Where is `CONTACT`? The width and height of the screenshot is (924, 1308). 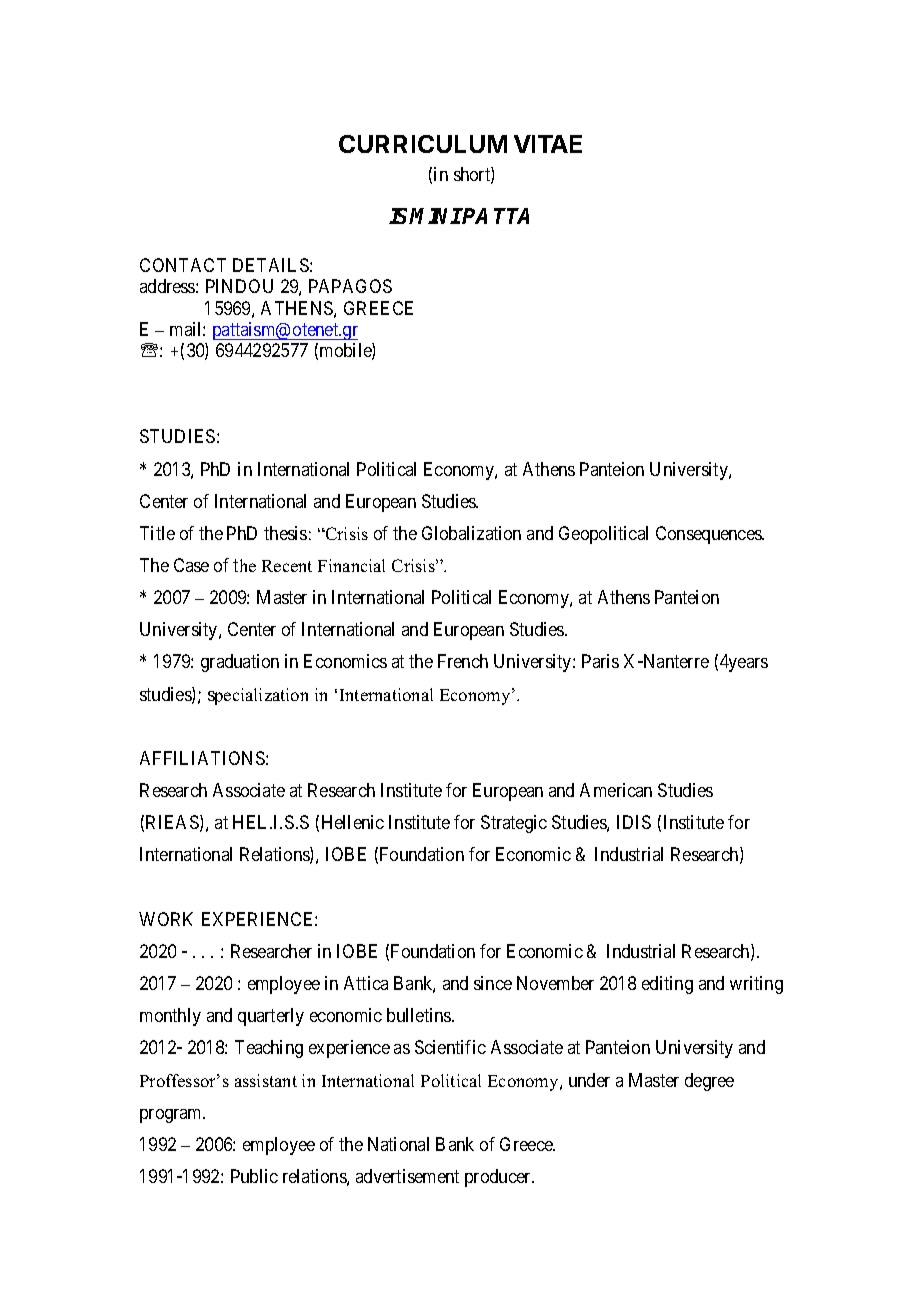 CONTACT is located at coordinates (183, 265).
